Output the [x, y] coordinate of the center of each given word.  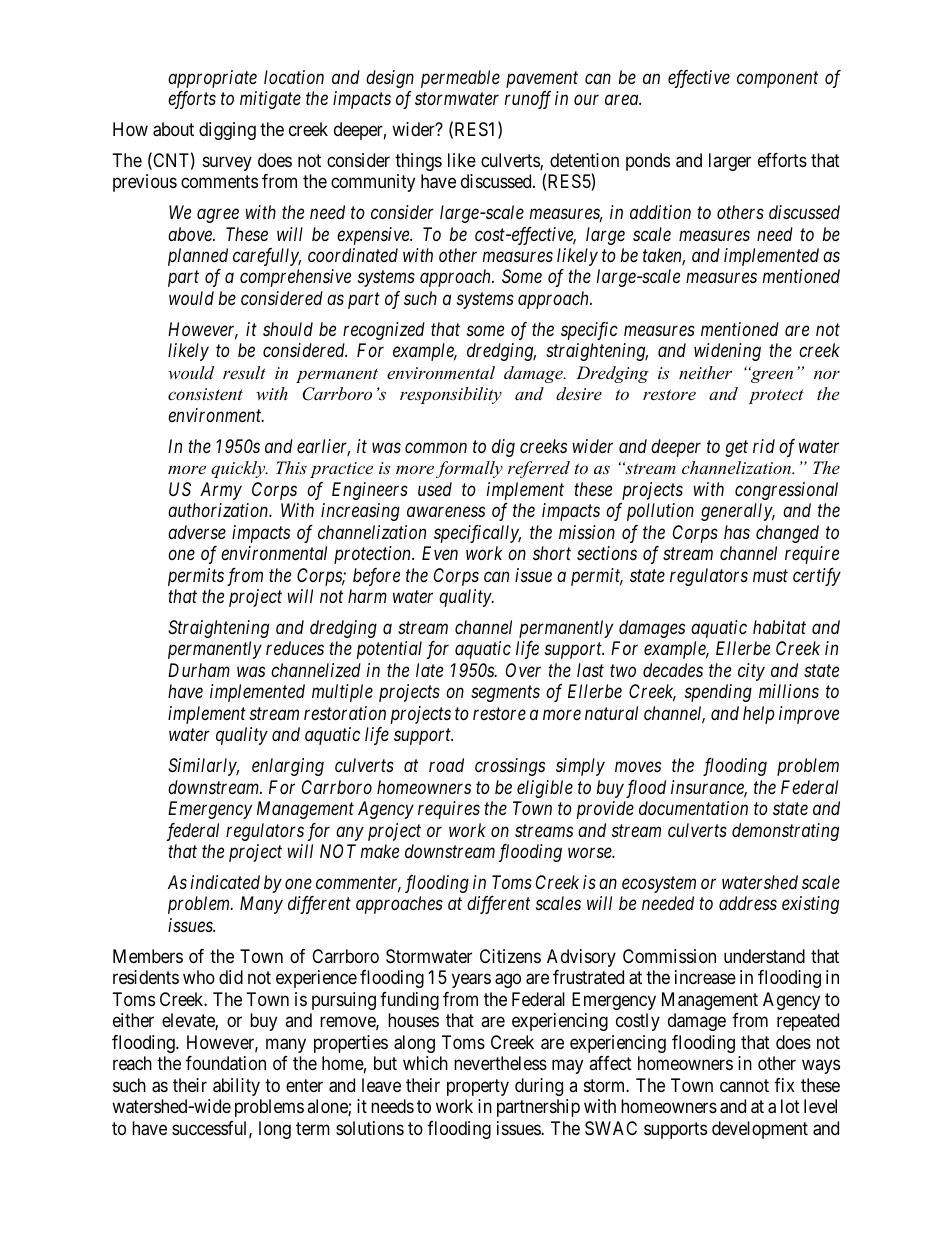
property [478, 1087]
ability [236, 1087]
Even [440, 553]
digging [227, 131]
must [770, 575]
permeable [460, 79]
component [777, 79]
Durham [199, 670]
